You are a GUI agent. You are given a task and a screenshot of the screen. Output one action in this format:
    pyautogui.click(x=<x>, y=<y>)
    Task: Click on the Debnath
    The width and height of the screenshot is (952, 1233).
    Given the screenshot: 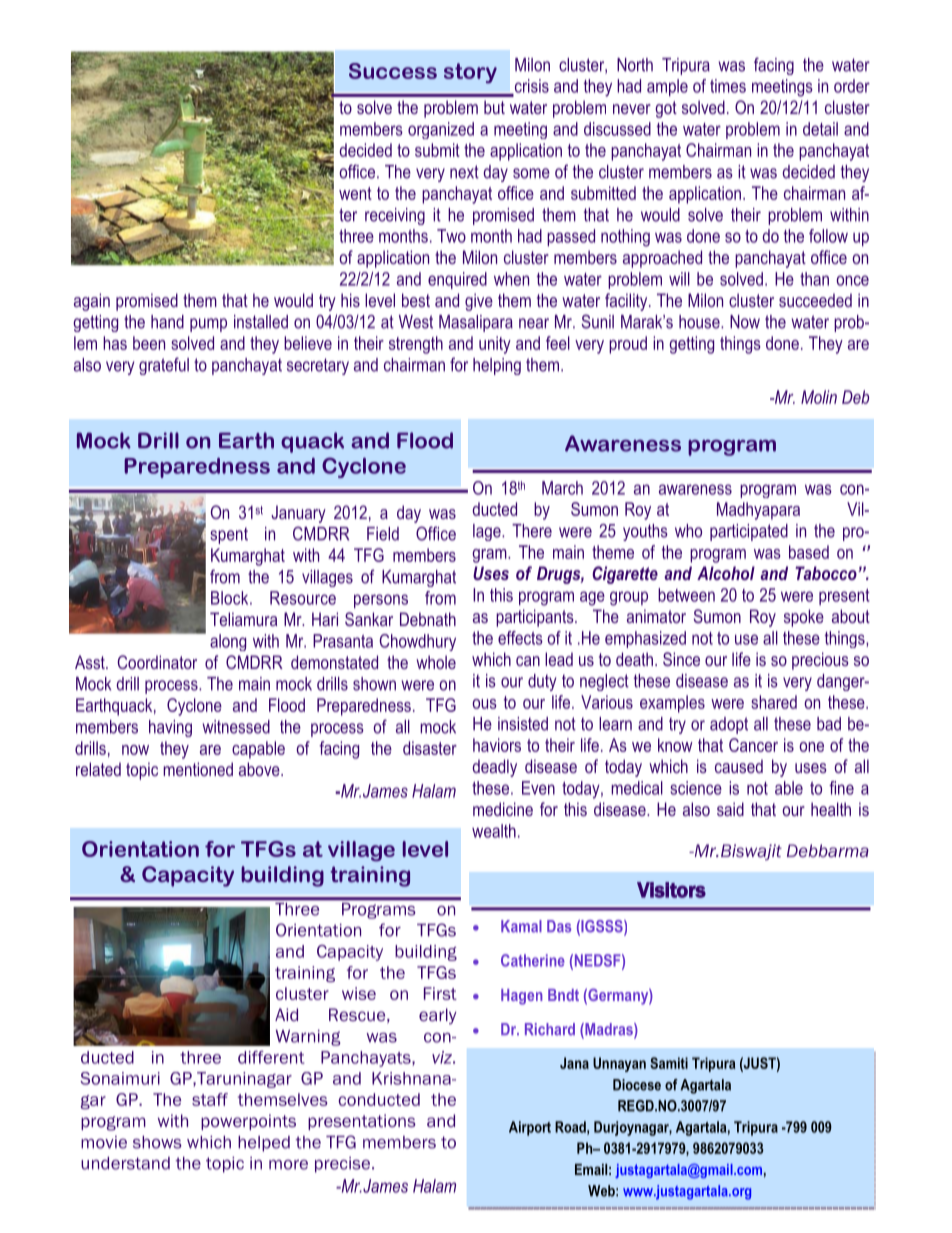 What is the action you would take?
    pyautogui.click(x=428, y=619)
